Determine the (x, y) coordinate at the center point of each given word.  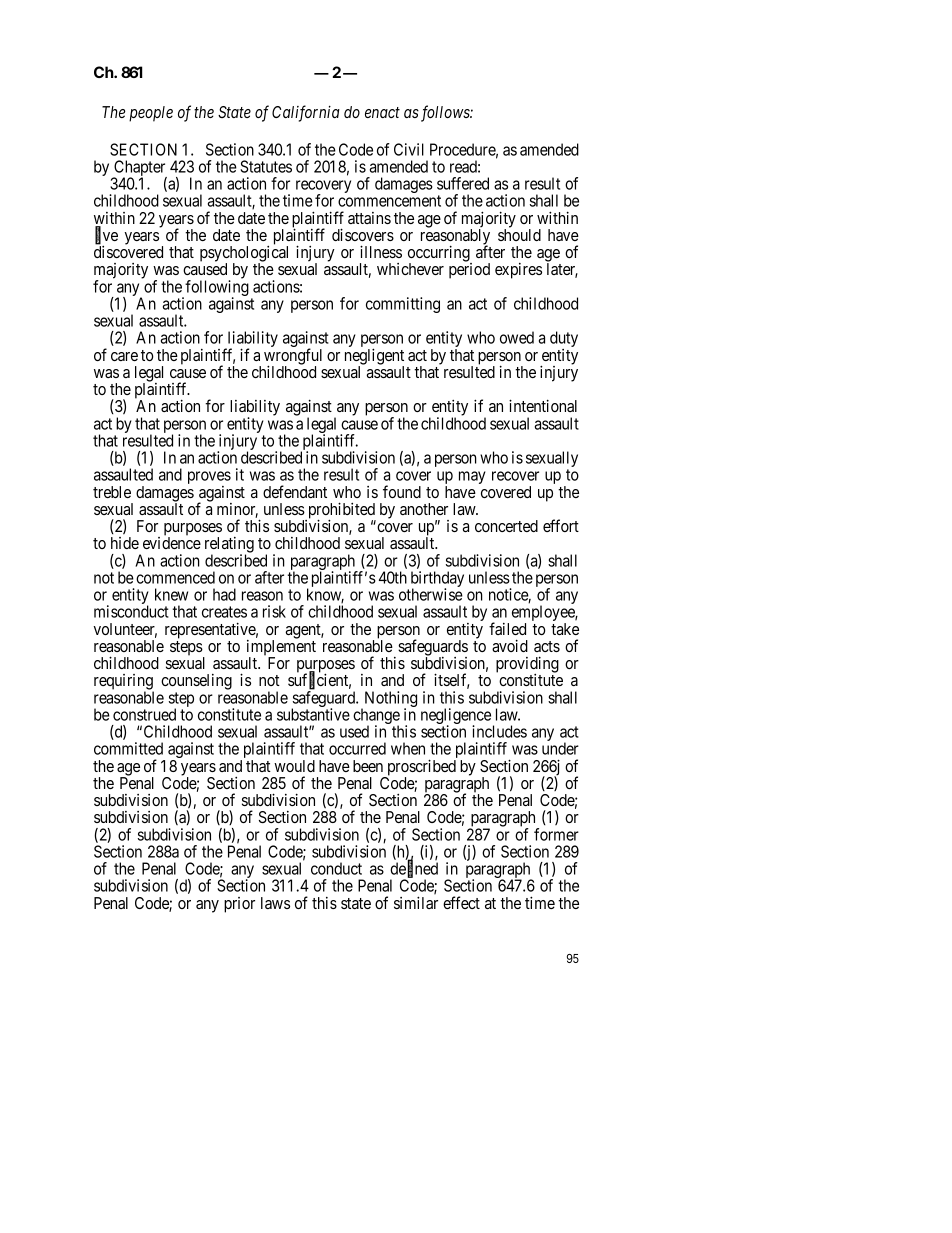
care (124, 356)
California (306, 113)
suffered (463, 183)
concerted (506, 526)
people (151, 114)
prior (239, 905)
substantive (313, 714)
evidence (172, 543)
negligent (374, 357)
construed (144, 714)
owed (517, 337)
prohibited (341, 511)
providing (527, 665)
